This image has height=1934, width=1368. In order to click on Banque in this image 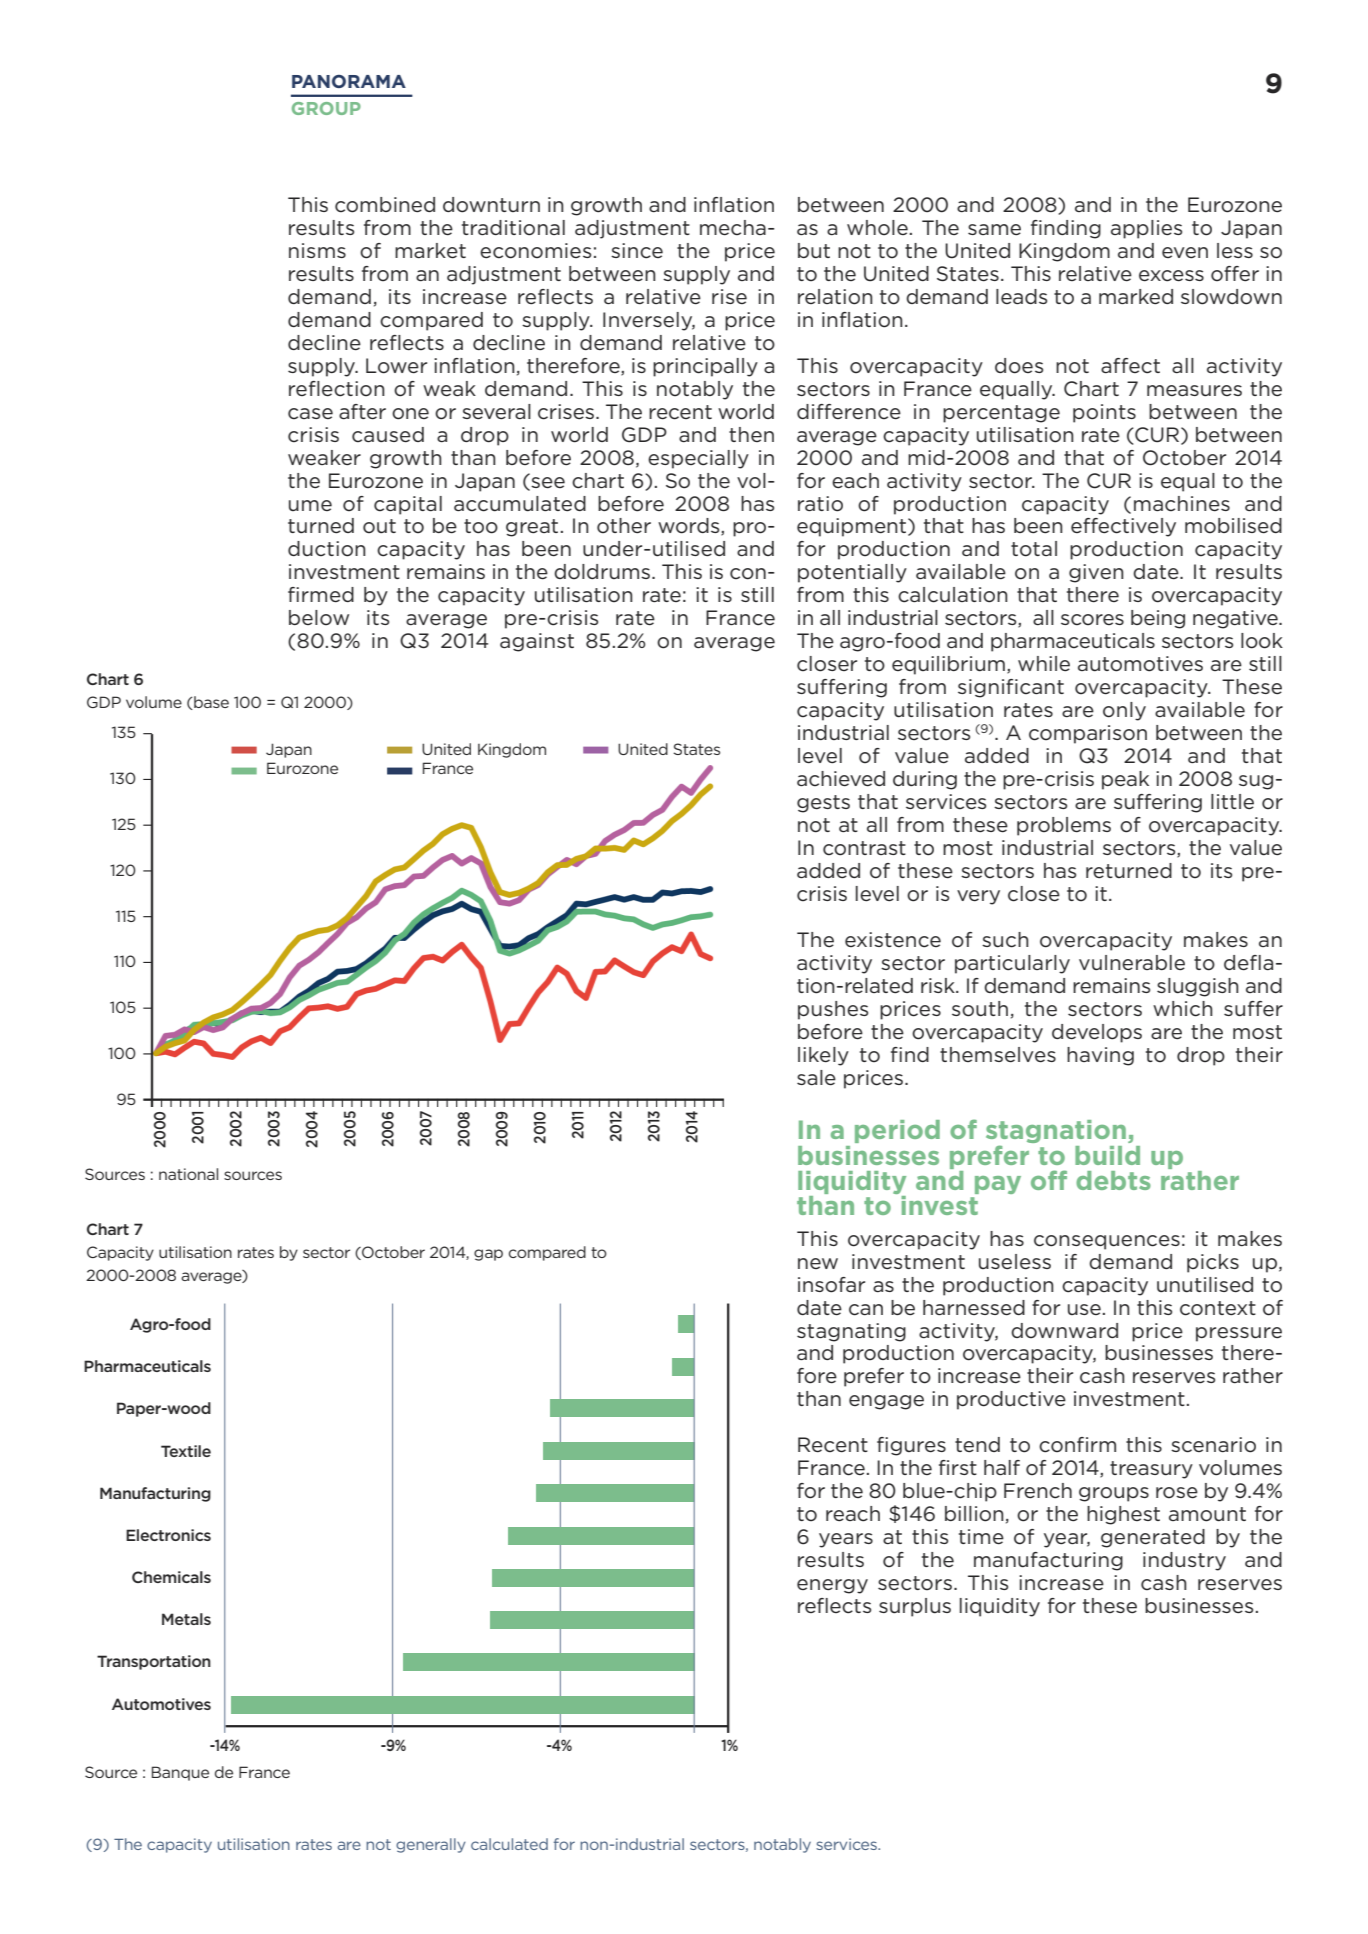, I will do `click(180, 1773)`.
